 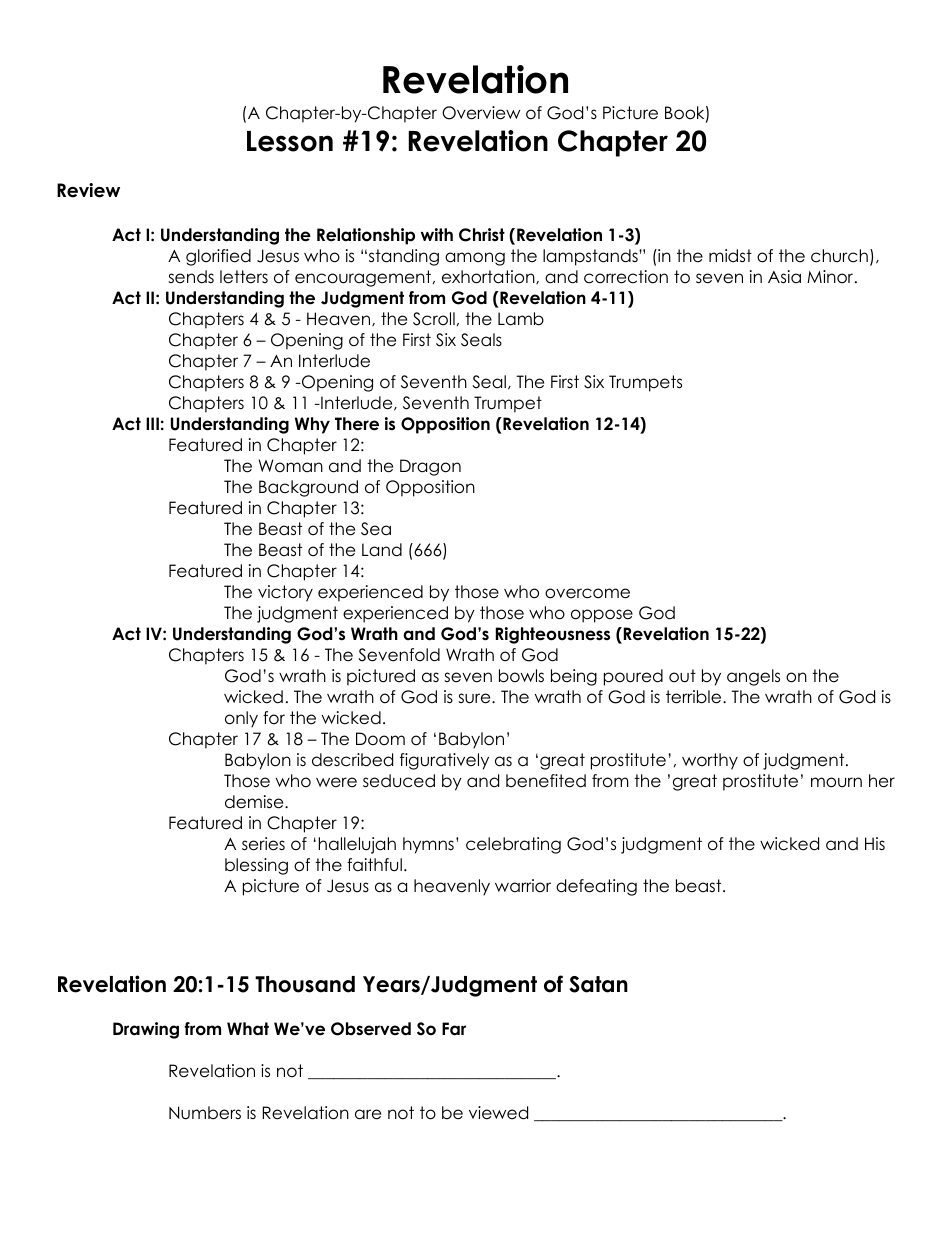 I want to click on viewed, so click(x=498, y=1113).
